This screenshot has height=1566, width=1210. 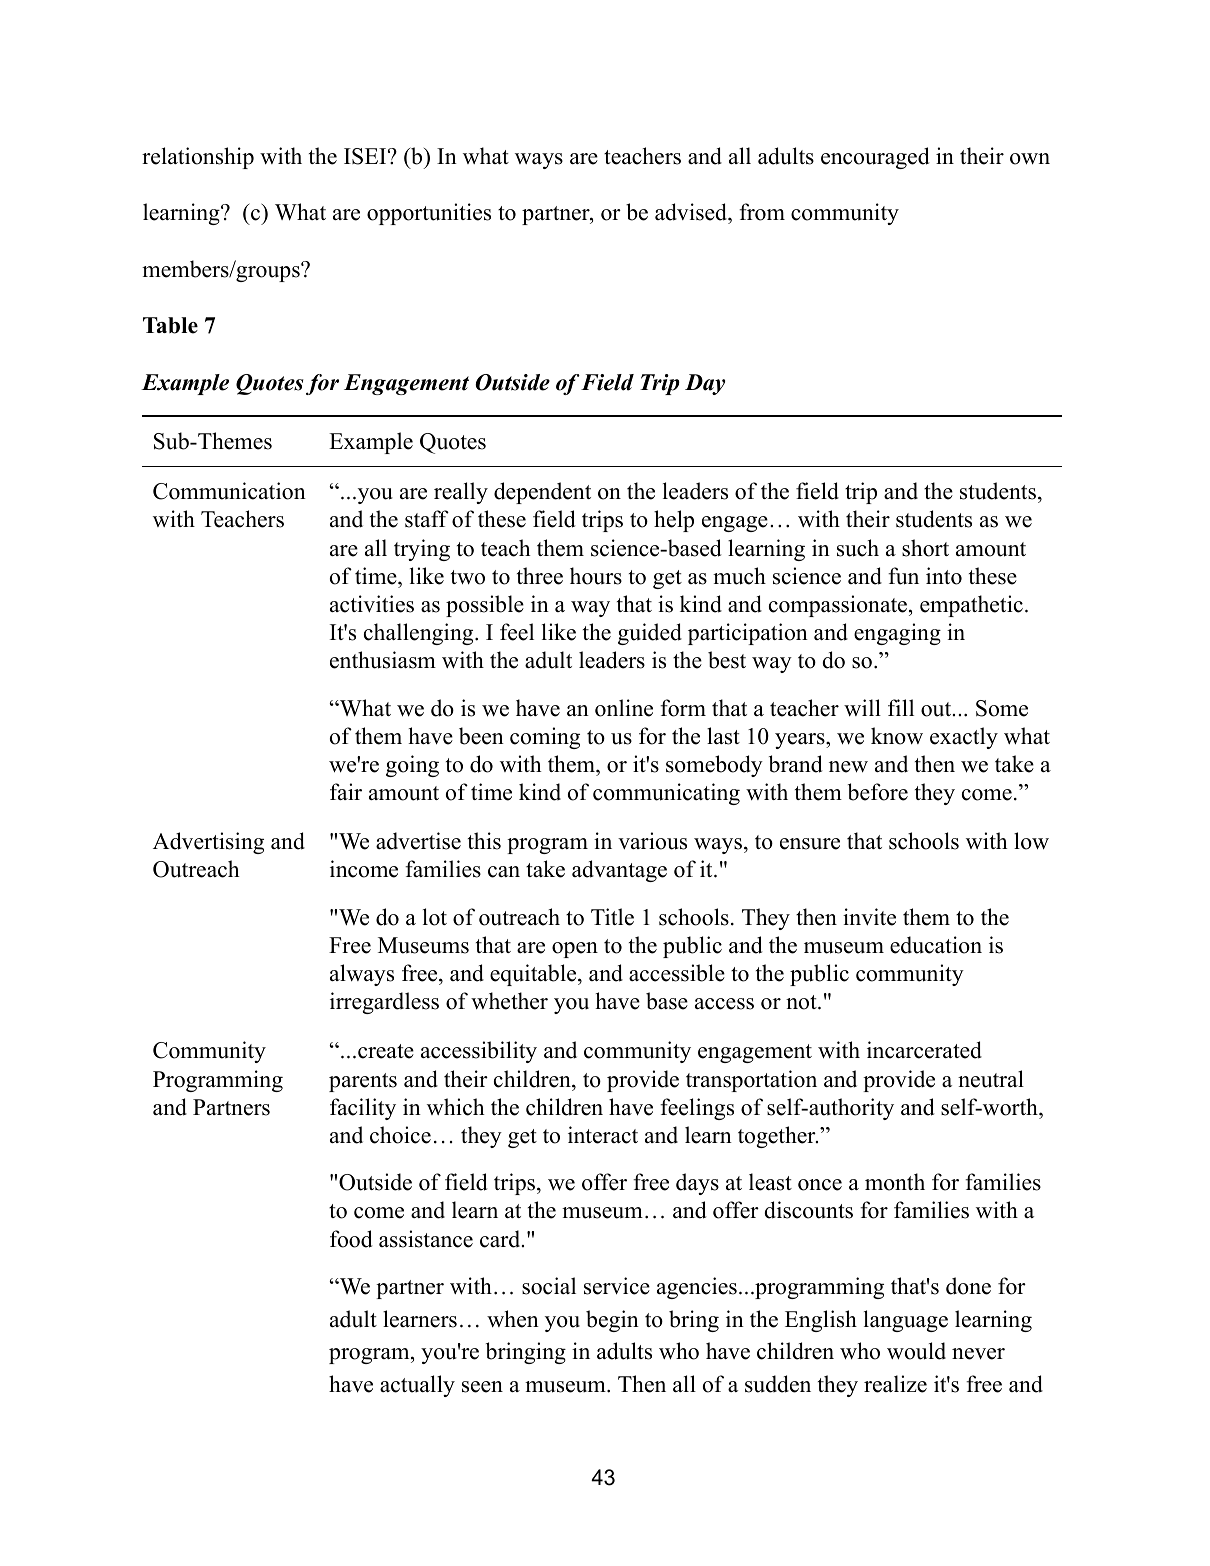 What do you see at coordinates (916, 1351) in the screenshot?
I see `would` at bounding box center [916, 1351].
